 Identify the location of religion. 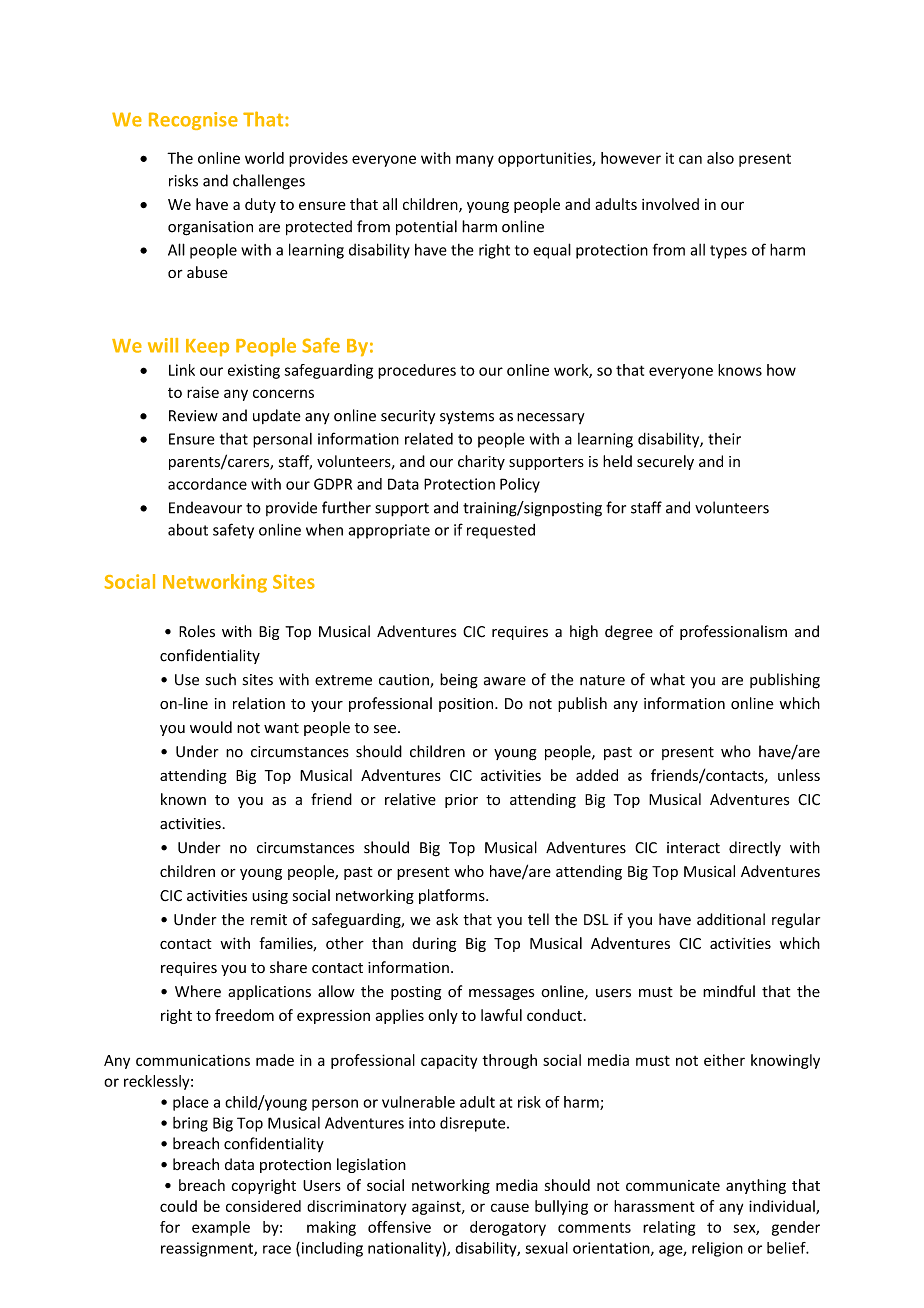
(717, 1249).
